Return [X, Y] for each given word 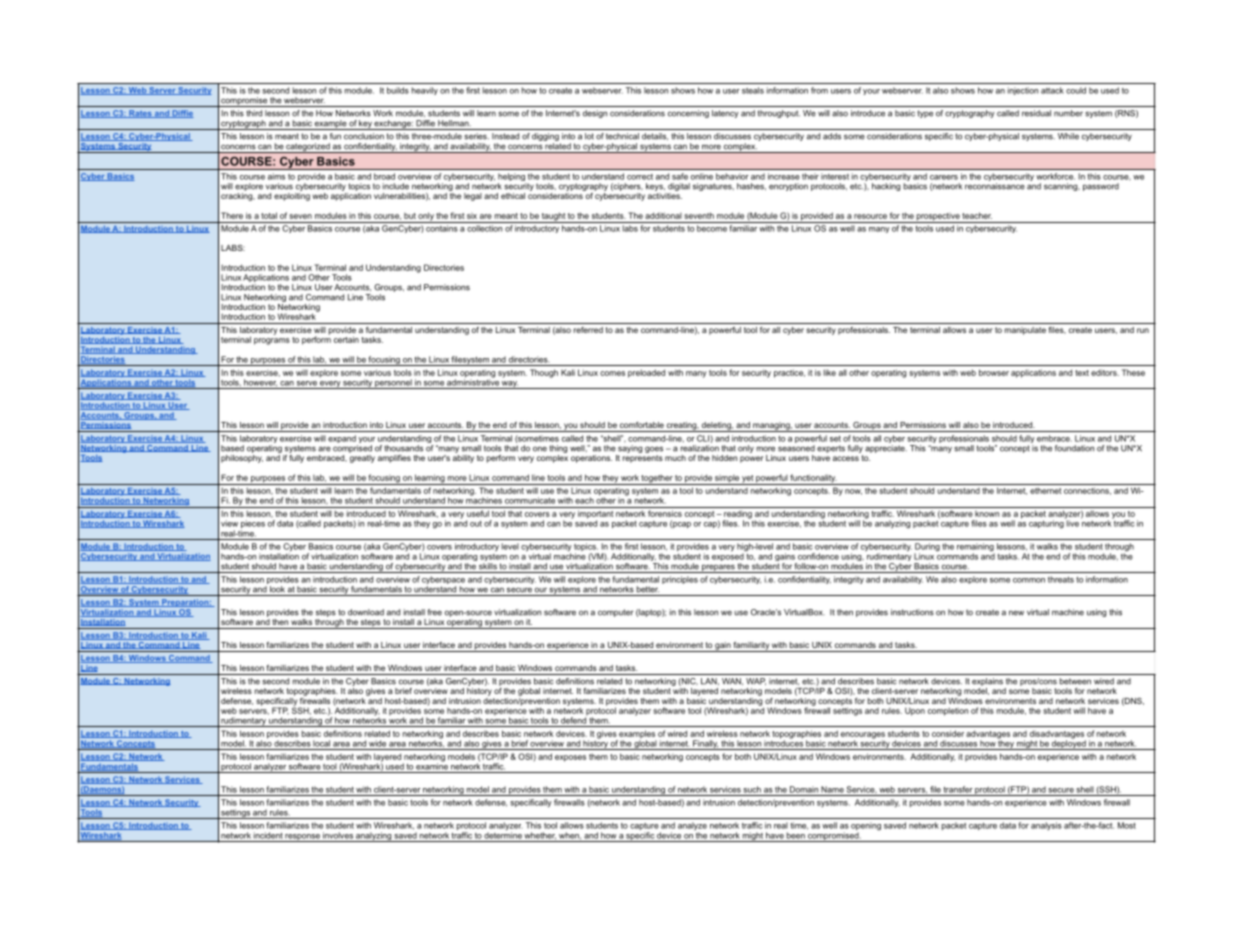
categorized [308, 148]
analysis [1046, 826]
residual [1036, 113]
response [303, 838]
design [595, 114]
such [752, 789]
